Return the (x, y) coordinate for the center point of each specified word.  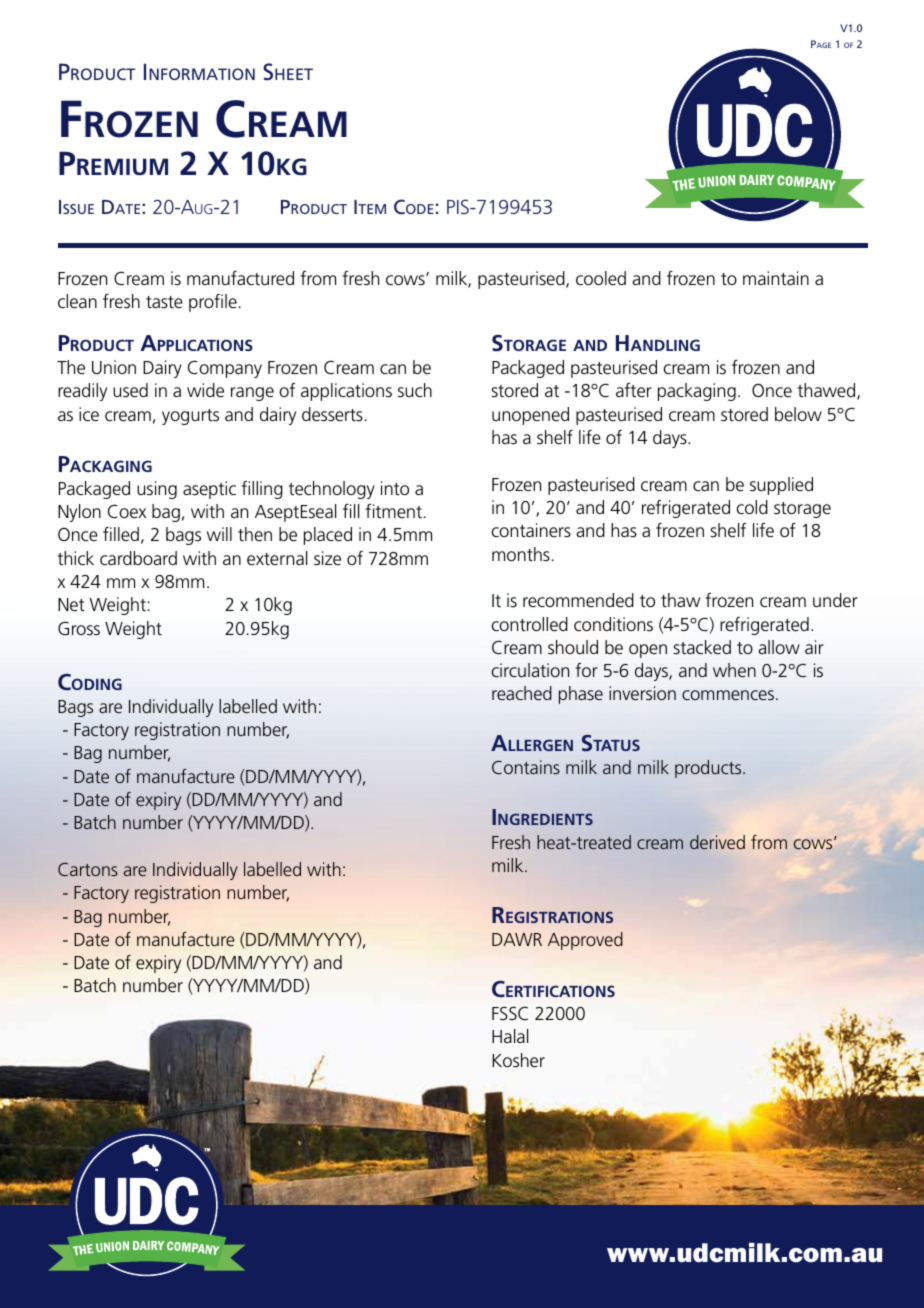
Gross (79, 629)
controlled (530, 624)
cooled (601, 278)
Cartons (88, 869)
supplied (781, 486)
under (835, 600)
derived (717, 842)
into (395, 488)
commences (728, 695)
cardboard (138, 558)
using (157, 490)
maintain (776, 278)
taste (164, 302)
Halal (510, 1036)
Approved (585, 941)
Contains (526, 767)
